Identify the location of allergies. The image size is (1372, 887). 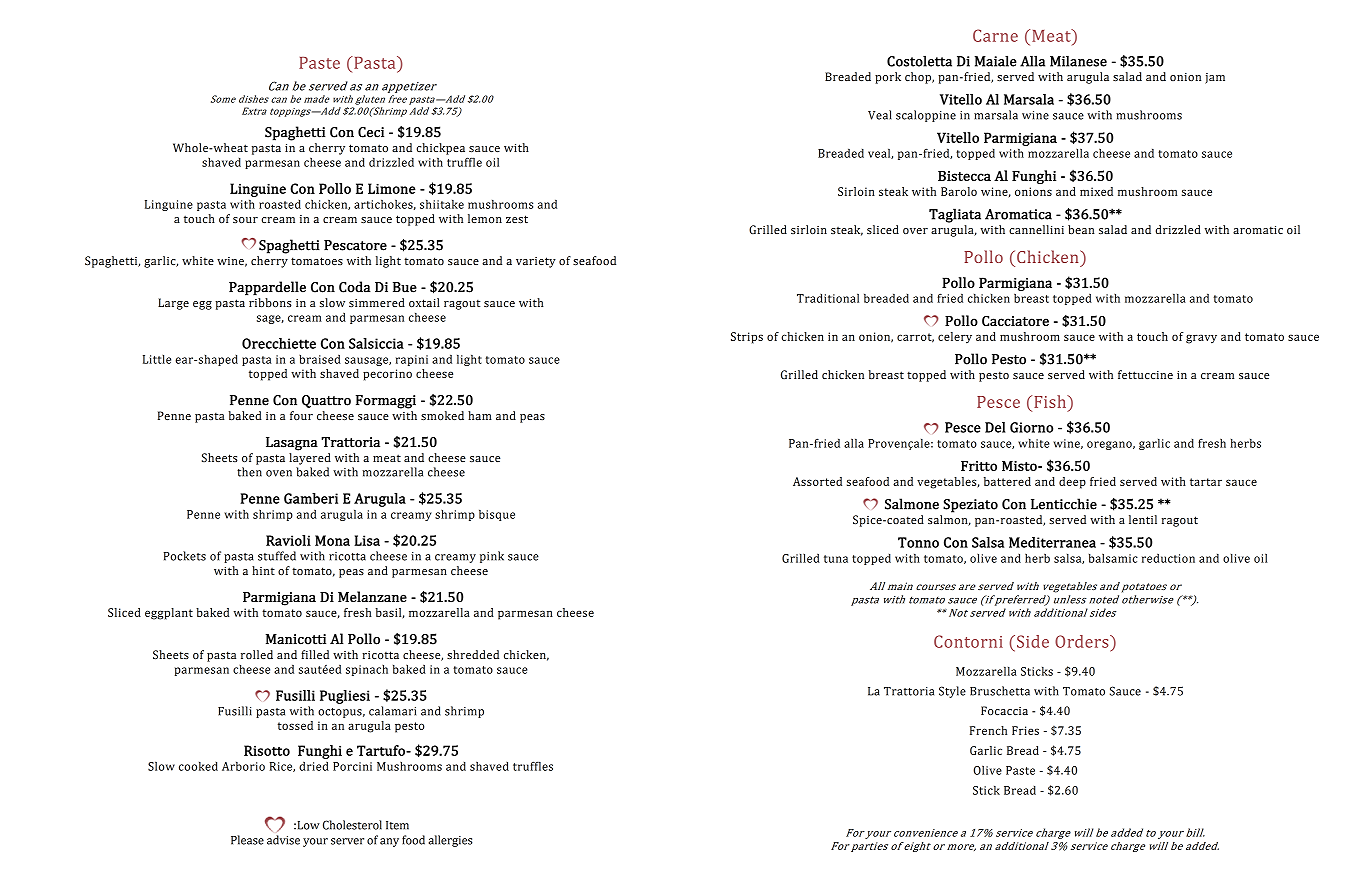
(450, 841).
